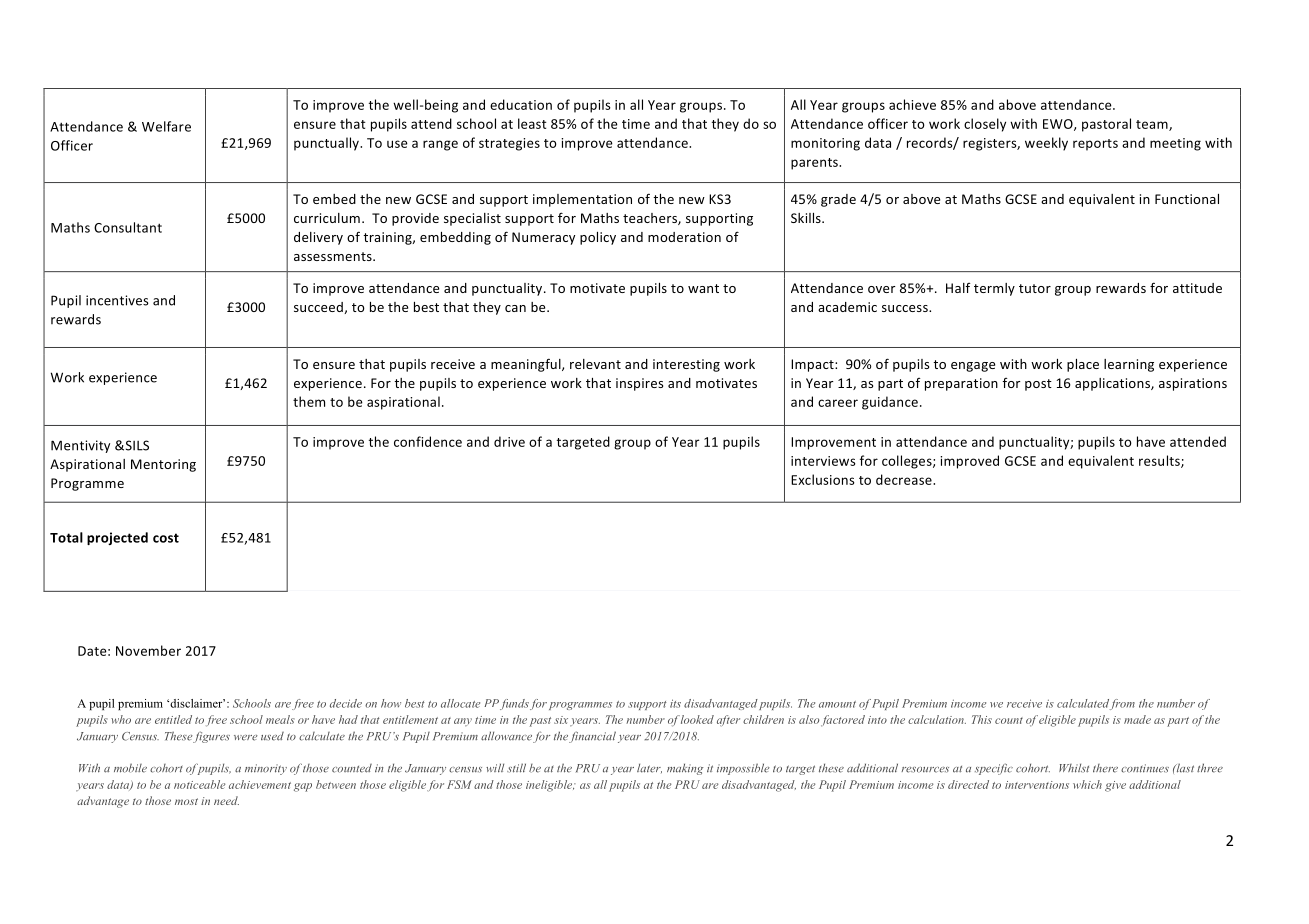 This image has width=1309, height=924. What do you see at coordinates (1046, 144) in the image?
I see `weekly` at bounding box center [1046, 144].
